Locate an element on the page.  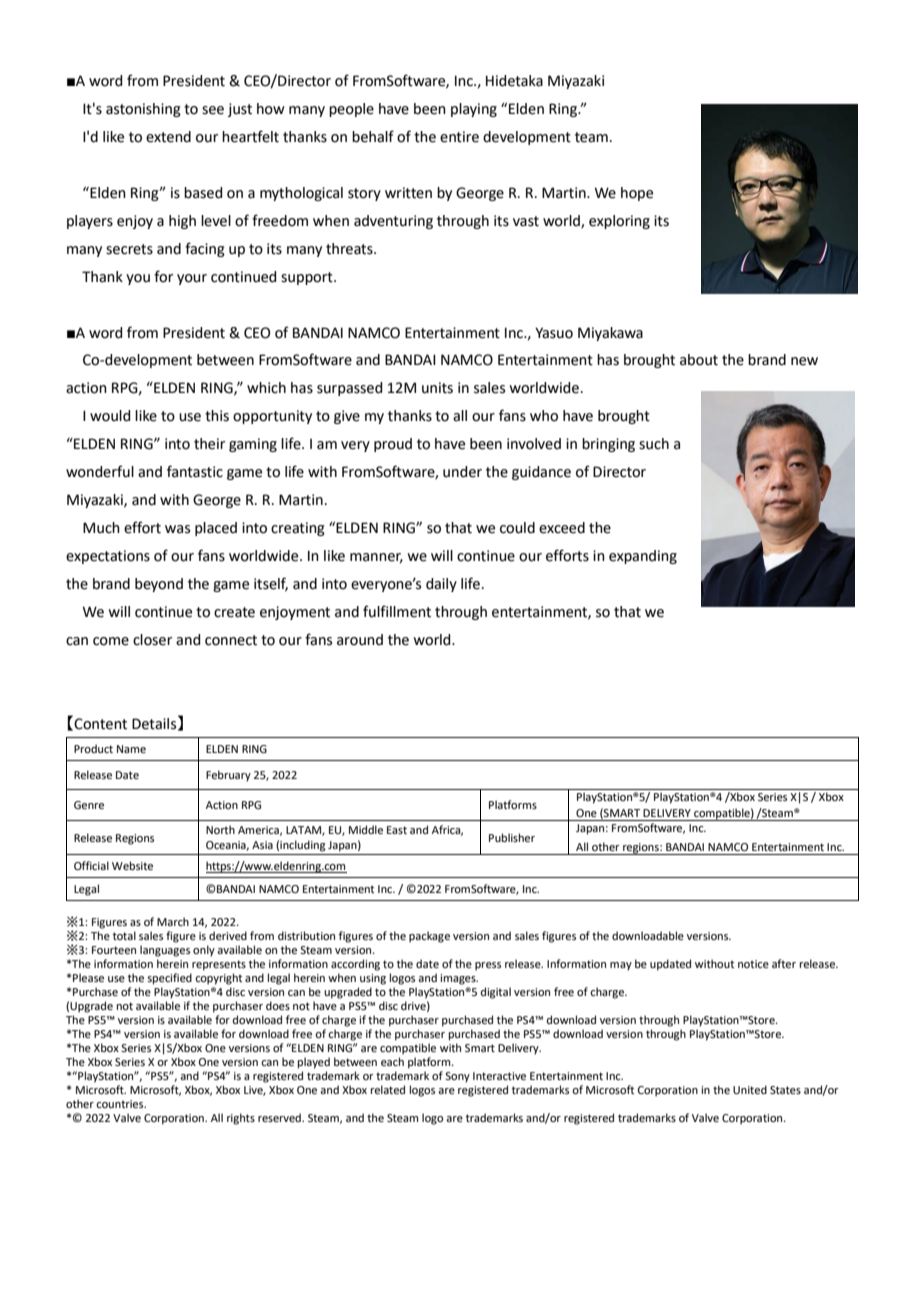
closer is located at coordinates (152, 640).
